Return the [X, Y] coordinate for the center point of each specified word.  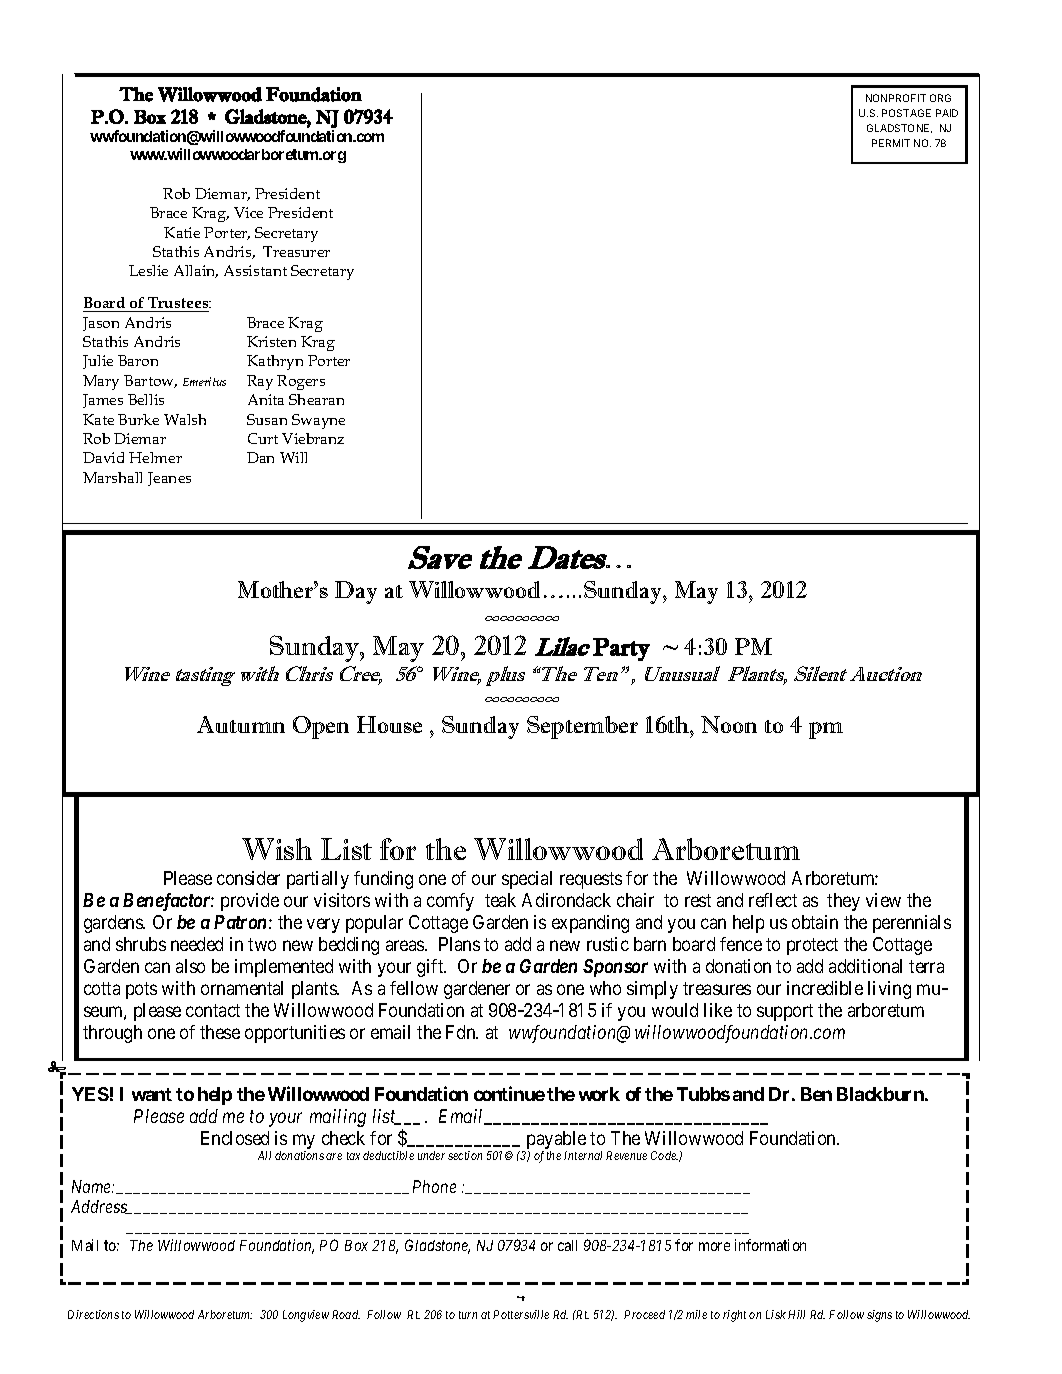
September [582, 727]
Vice [248, 212]
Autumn [241, 724]
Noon [729, 724]
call [567, 1245]
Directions [93, 1314]
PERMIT [891, 143]
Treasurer [296, 251]
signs [879, 1316]
